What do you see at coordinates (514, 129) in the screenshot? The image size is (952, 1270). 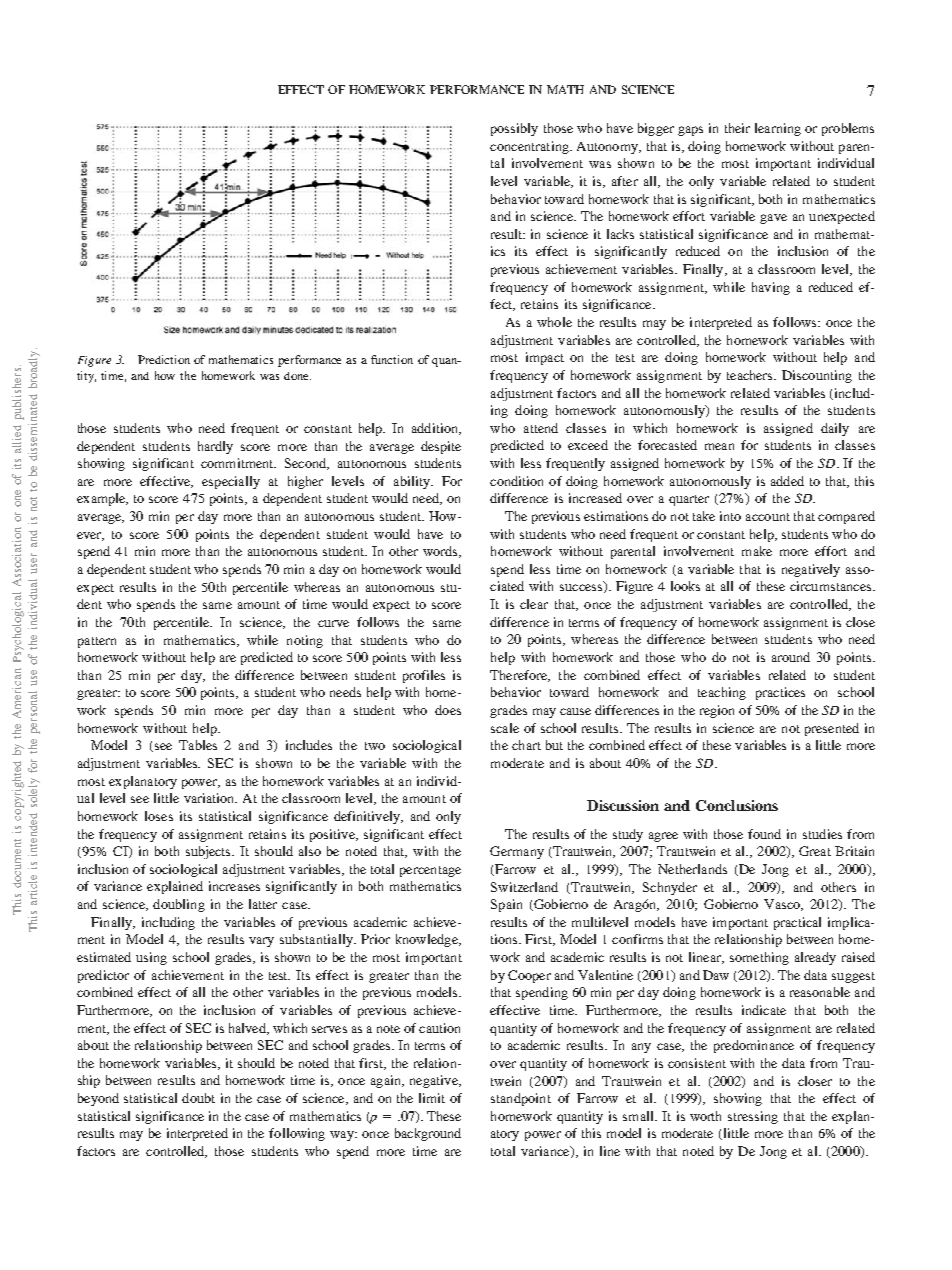 I see `possibly` at bounding box center [514, 129].
